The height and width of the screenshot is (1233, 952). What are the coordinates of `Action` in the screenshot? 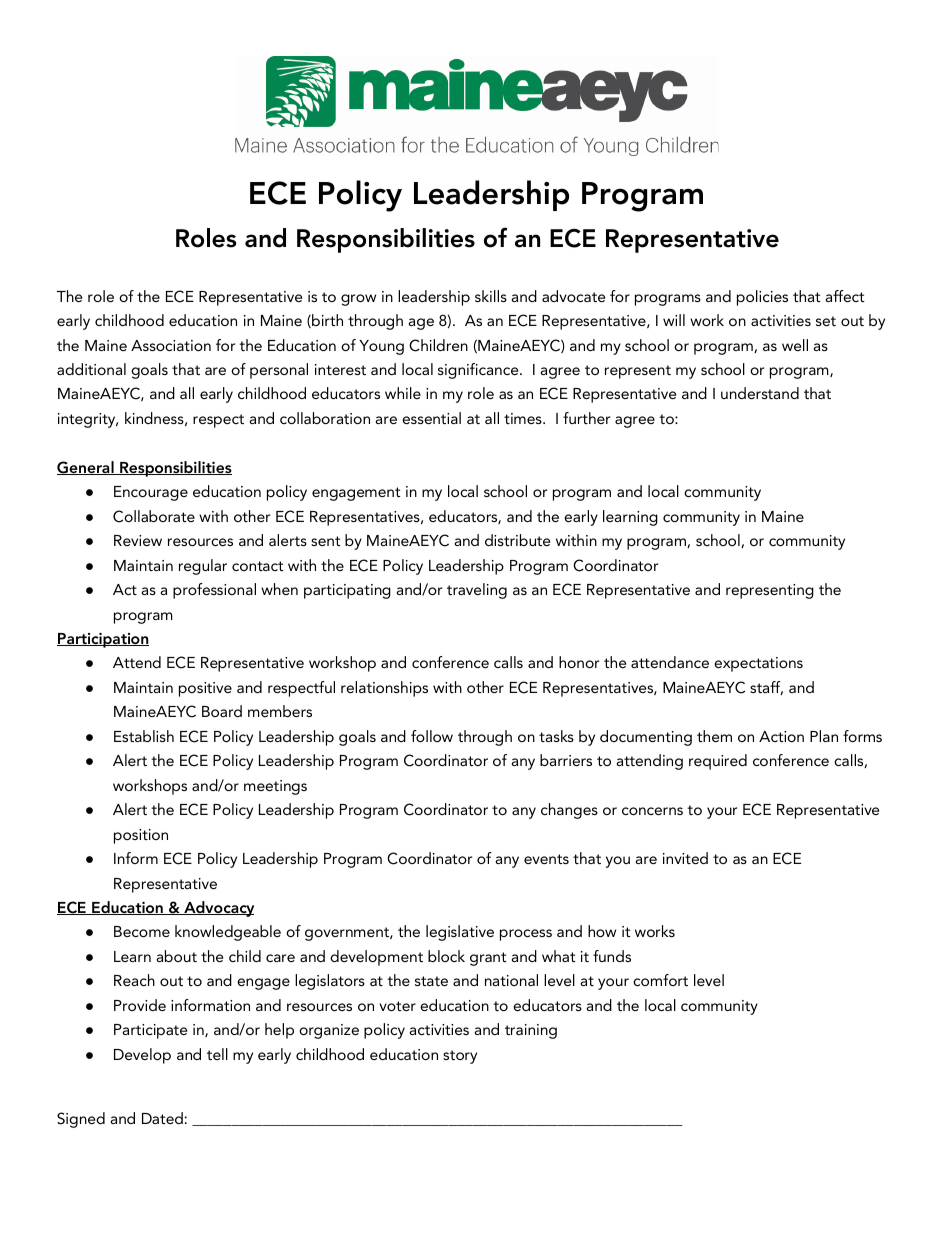 It's located at (781, 736).
